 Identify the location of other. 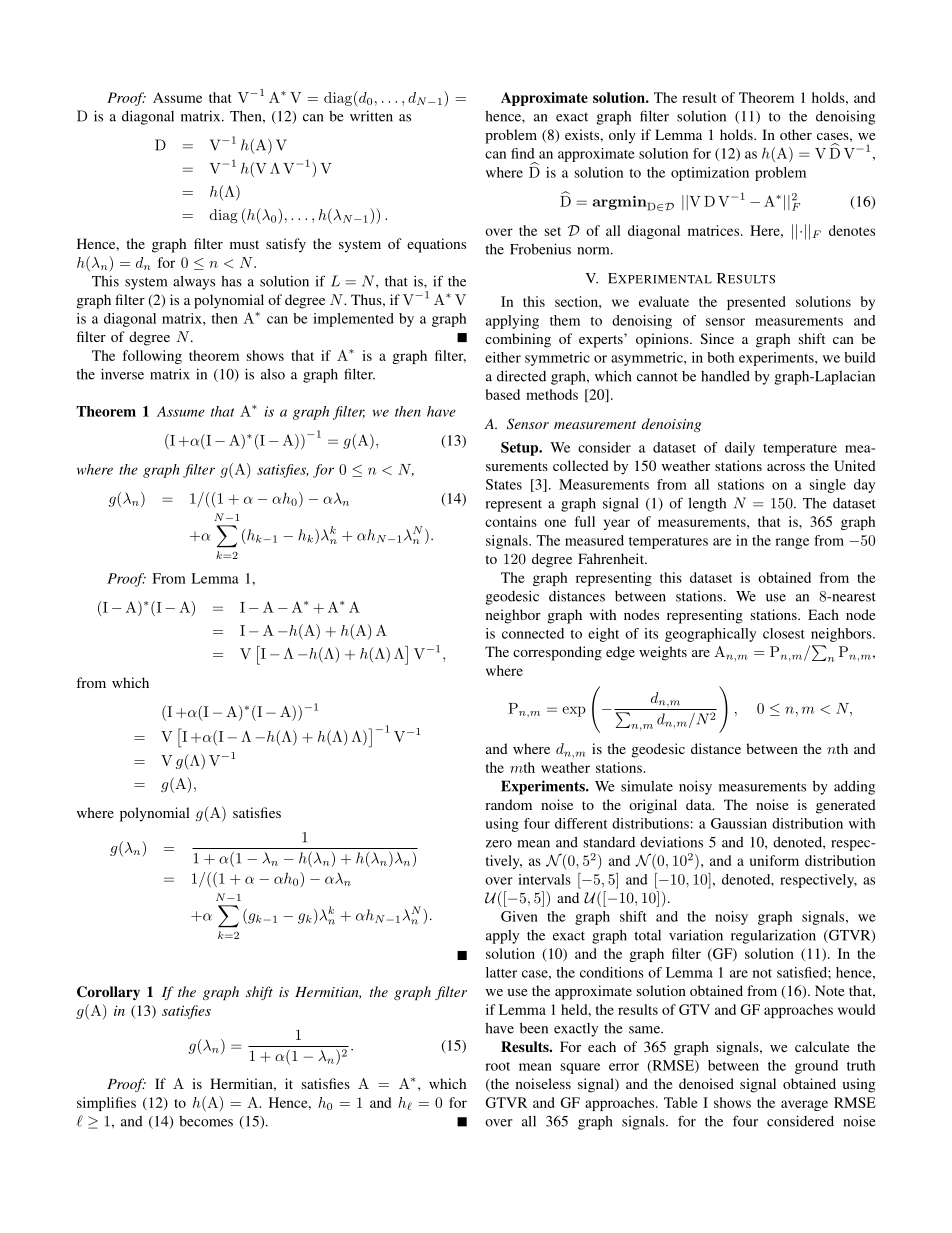
(796, 134).
